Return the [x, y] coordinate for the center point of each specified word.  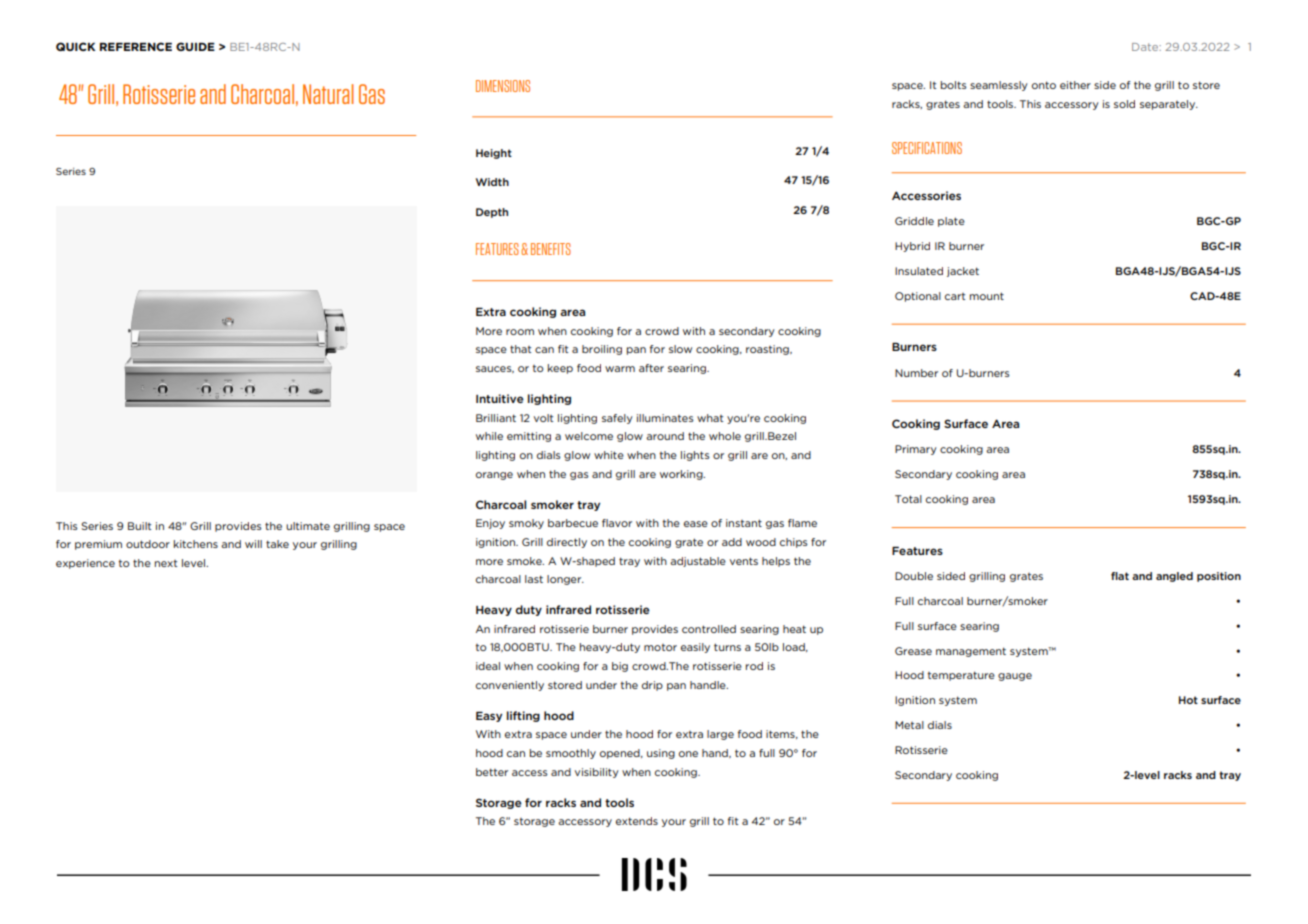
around [665, 436]
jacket [963, 272]
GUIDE [195, 46]
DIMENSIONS [503, 86]
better [492, 772]
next [166, 563]
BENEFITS [551, 249]
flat [1120, 576]
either [1075, 85]
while [489, 436]
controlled [709, 629]
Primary [916, 450]
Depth [492, 213]
